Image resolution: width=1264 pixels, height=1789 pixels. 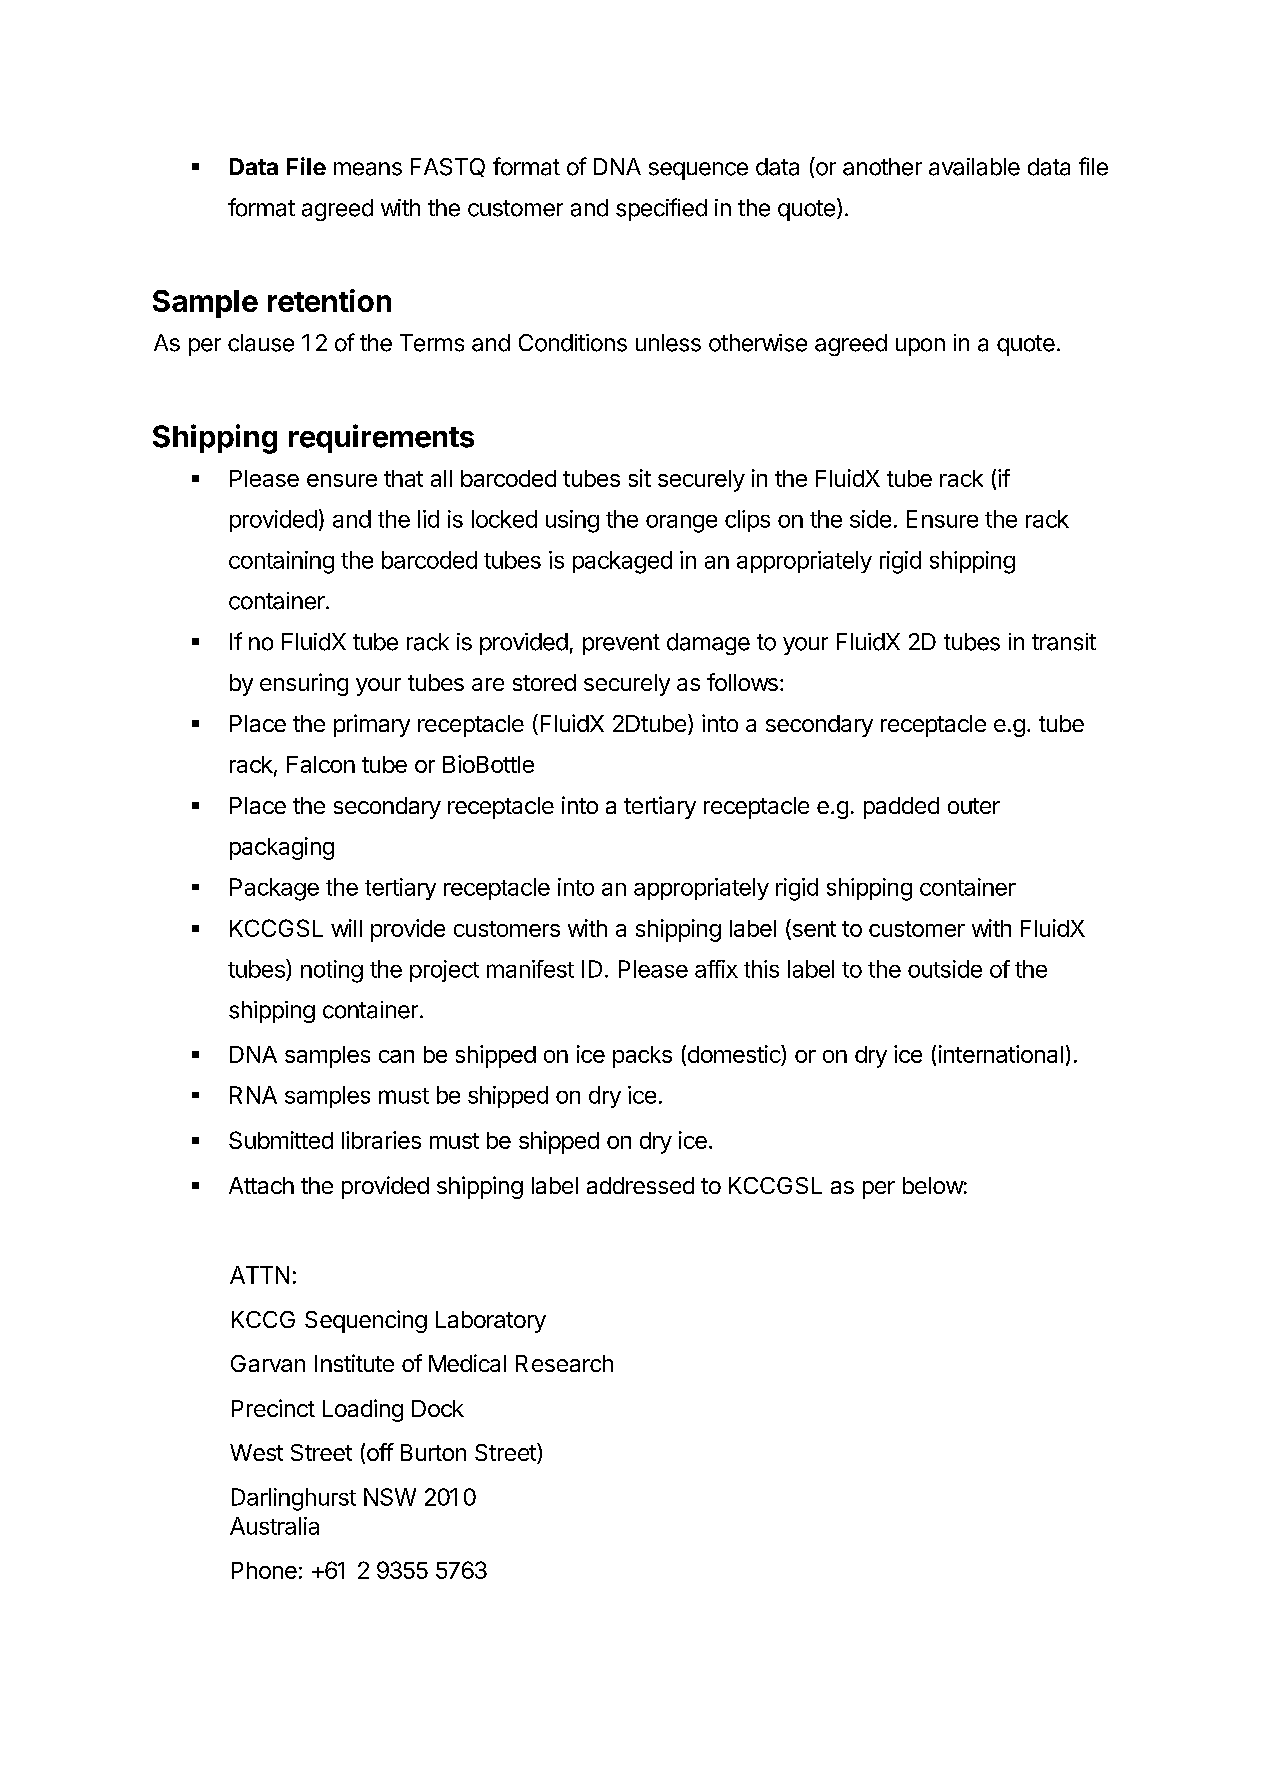 What do you see at coordinates (716, 969) in the screenshot?
I see `affix` at bounding box center [716, 969].
